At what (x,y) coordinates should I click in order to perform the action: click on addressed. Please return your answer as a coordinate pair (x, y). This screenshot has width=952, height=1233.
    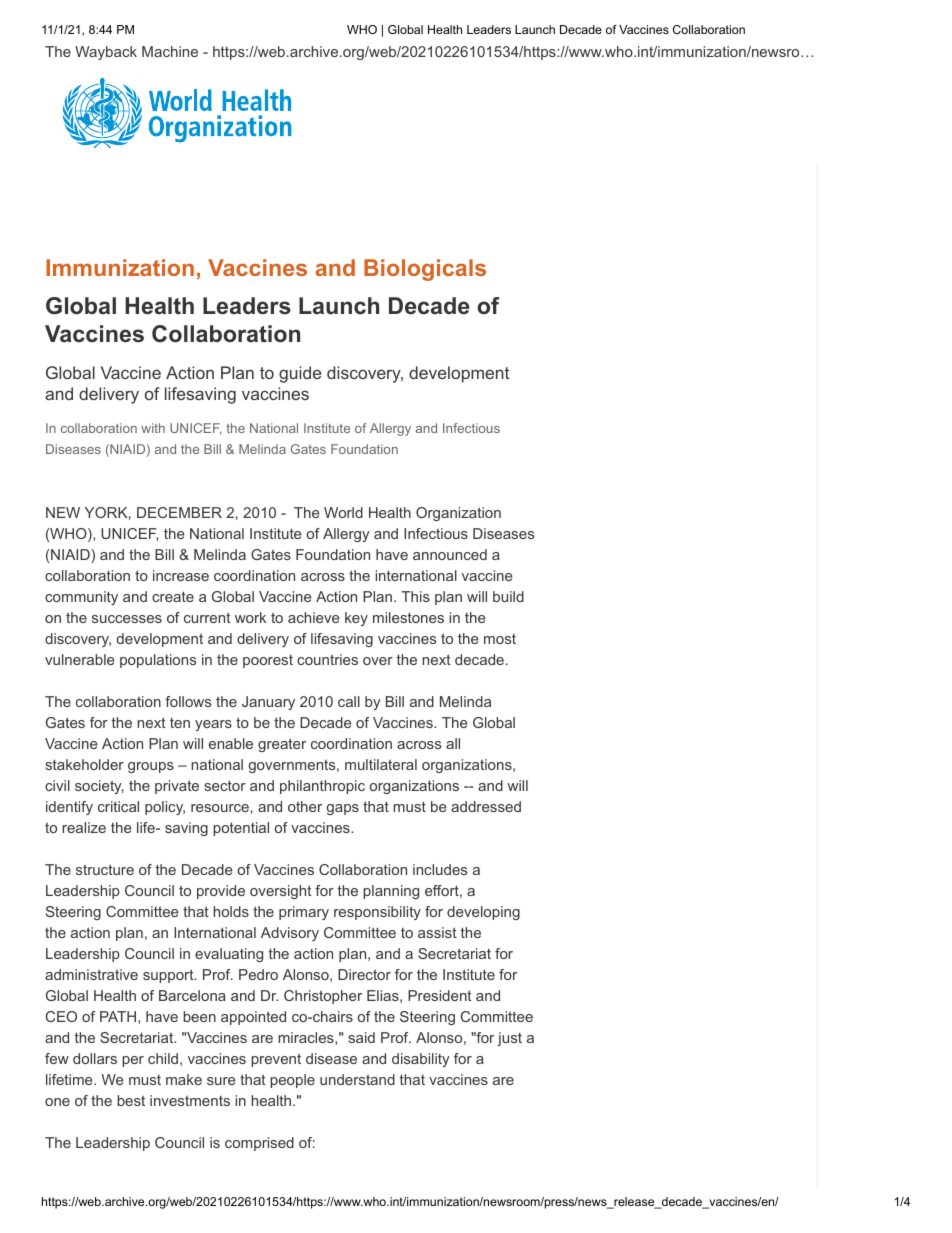
    Looking at the image, I should click on (486, 806).
